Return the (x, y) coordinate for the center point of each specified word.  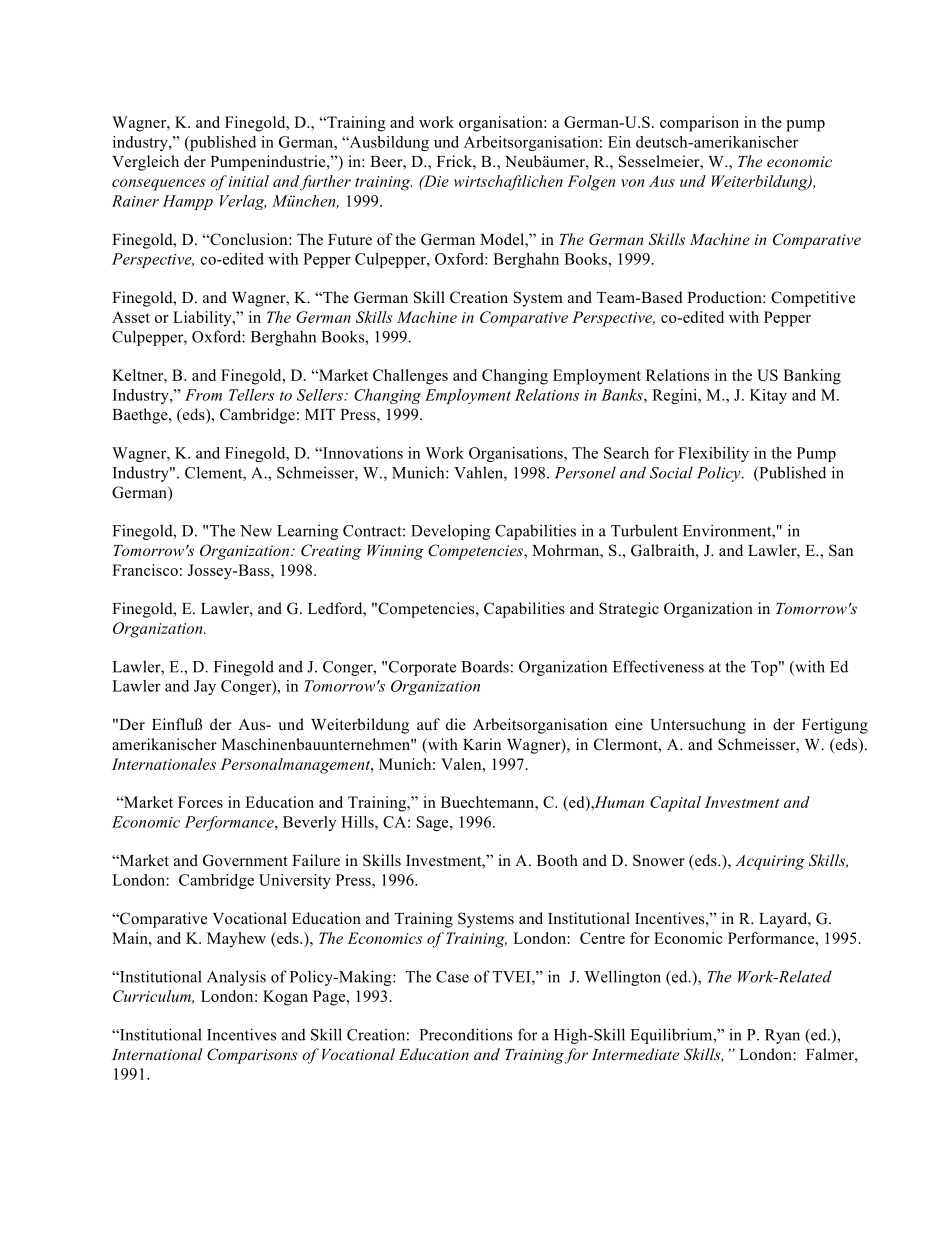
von (633, 183)
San (841, 550)
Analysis (236, 978)
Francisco (145, 570)
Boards (485, 667)
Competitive (813, 299)
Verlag (243, 202)
